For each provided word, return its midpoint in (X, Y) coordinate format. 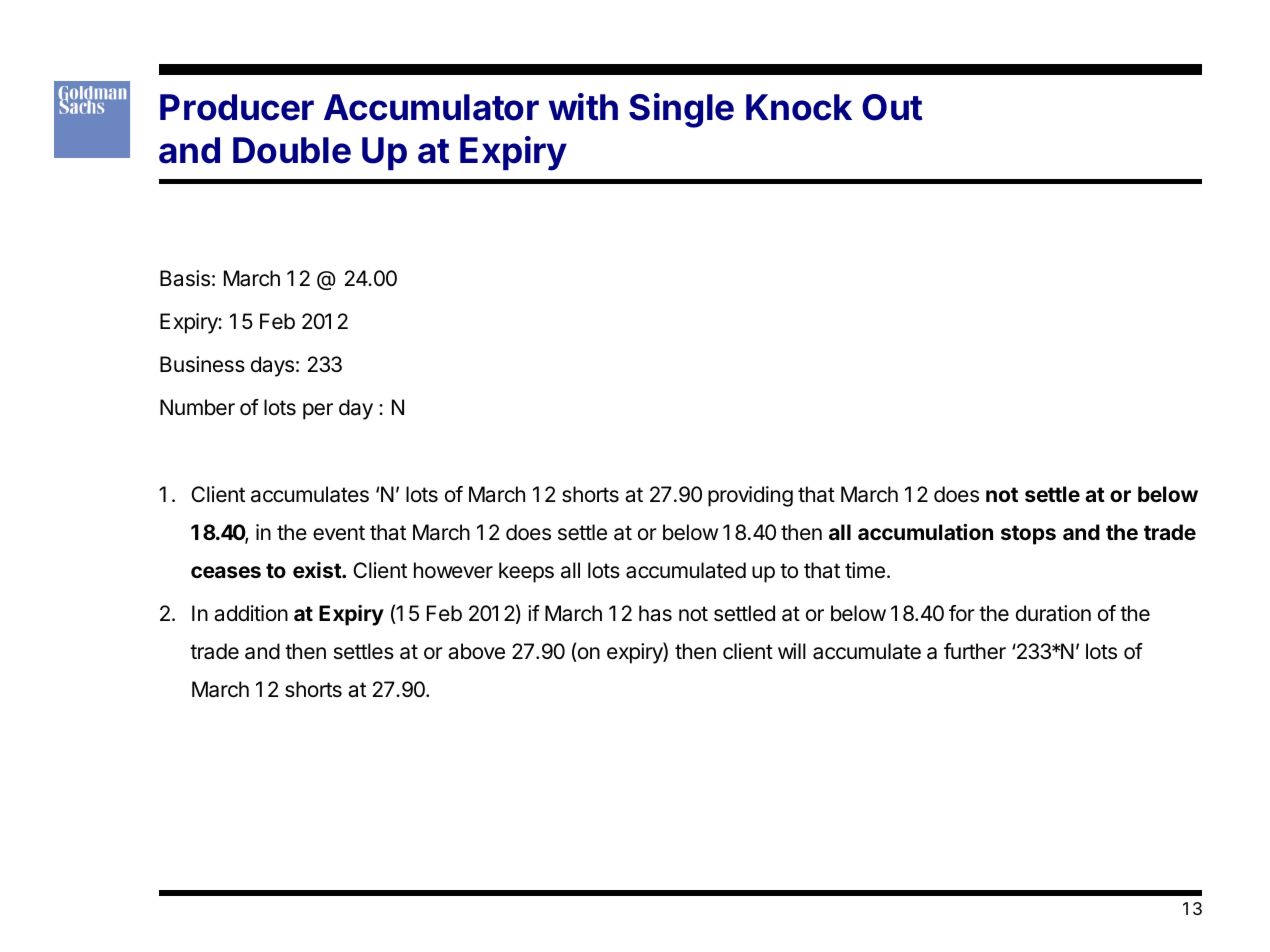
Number (197, 407)
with (583, 107)
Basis (185, 278)
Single (681, 110)
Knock (799, 107)
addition (251, 613)
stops (1028, 535)
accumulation (925, 532)
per (318, 411)
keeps (526, 572)
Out (892, 107)
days (272, 366)
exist (318, 570)
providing (750, 496)
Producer (237, 107)
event (339, 533)
